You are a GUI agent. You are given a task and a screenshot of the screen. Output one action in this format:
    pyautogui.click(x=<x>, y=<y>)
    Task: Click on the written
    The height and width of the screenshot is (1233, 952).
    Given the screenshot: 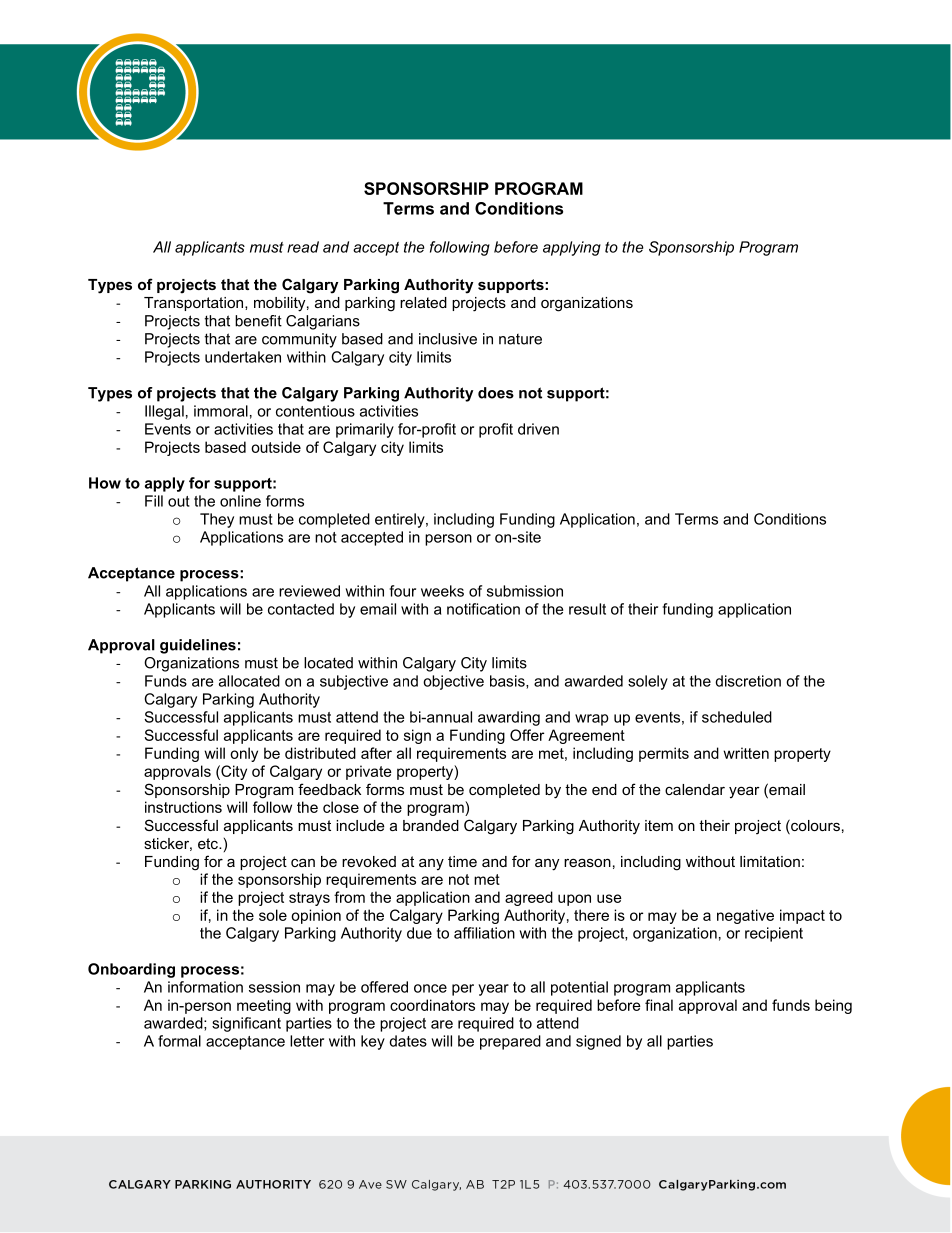 What is the action you would take?
    pyautogui.click(x=746, y=753)
